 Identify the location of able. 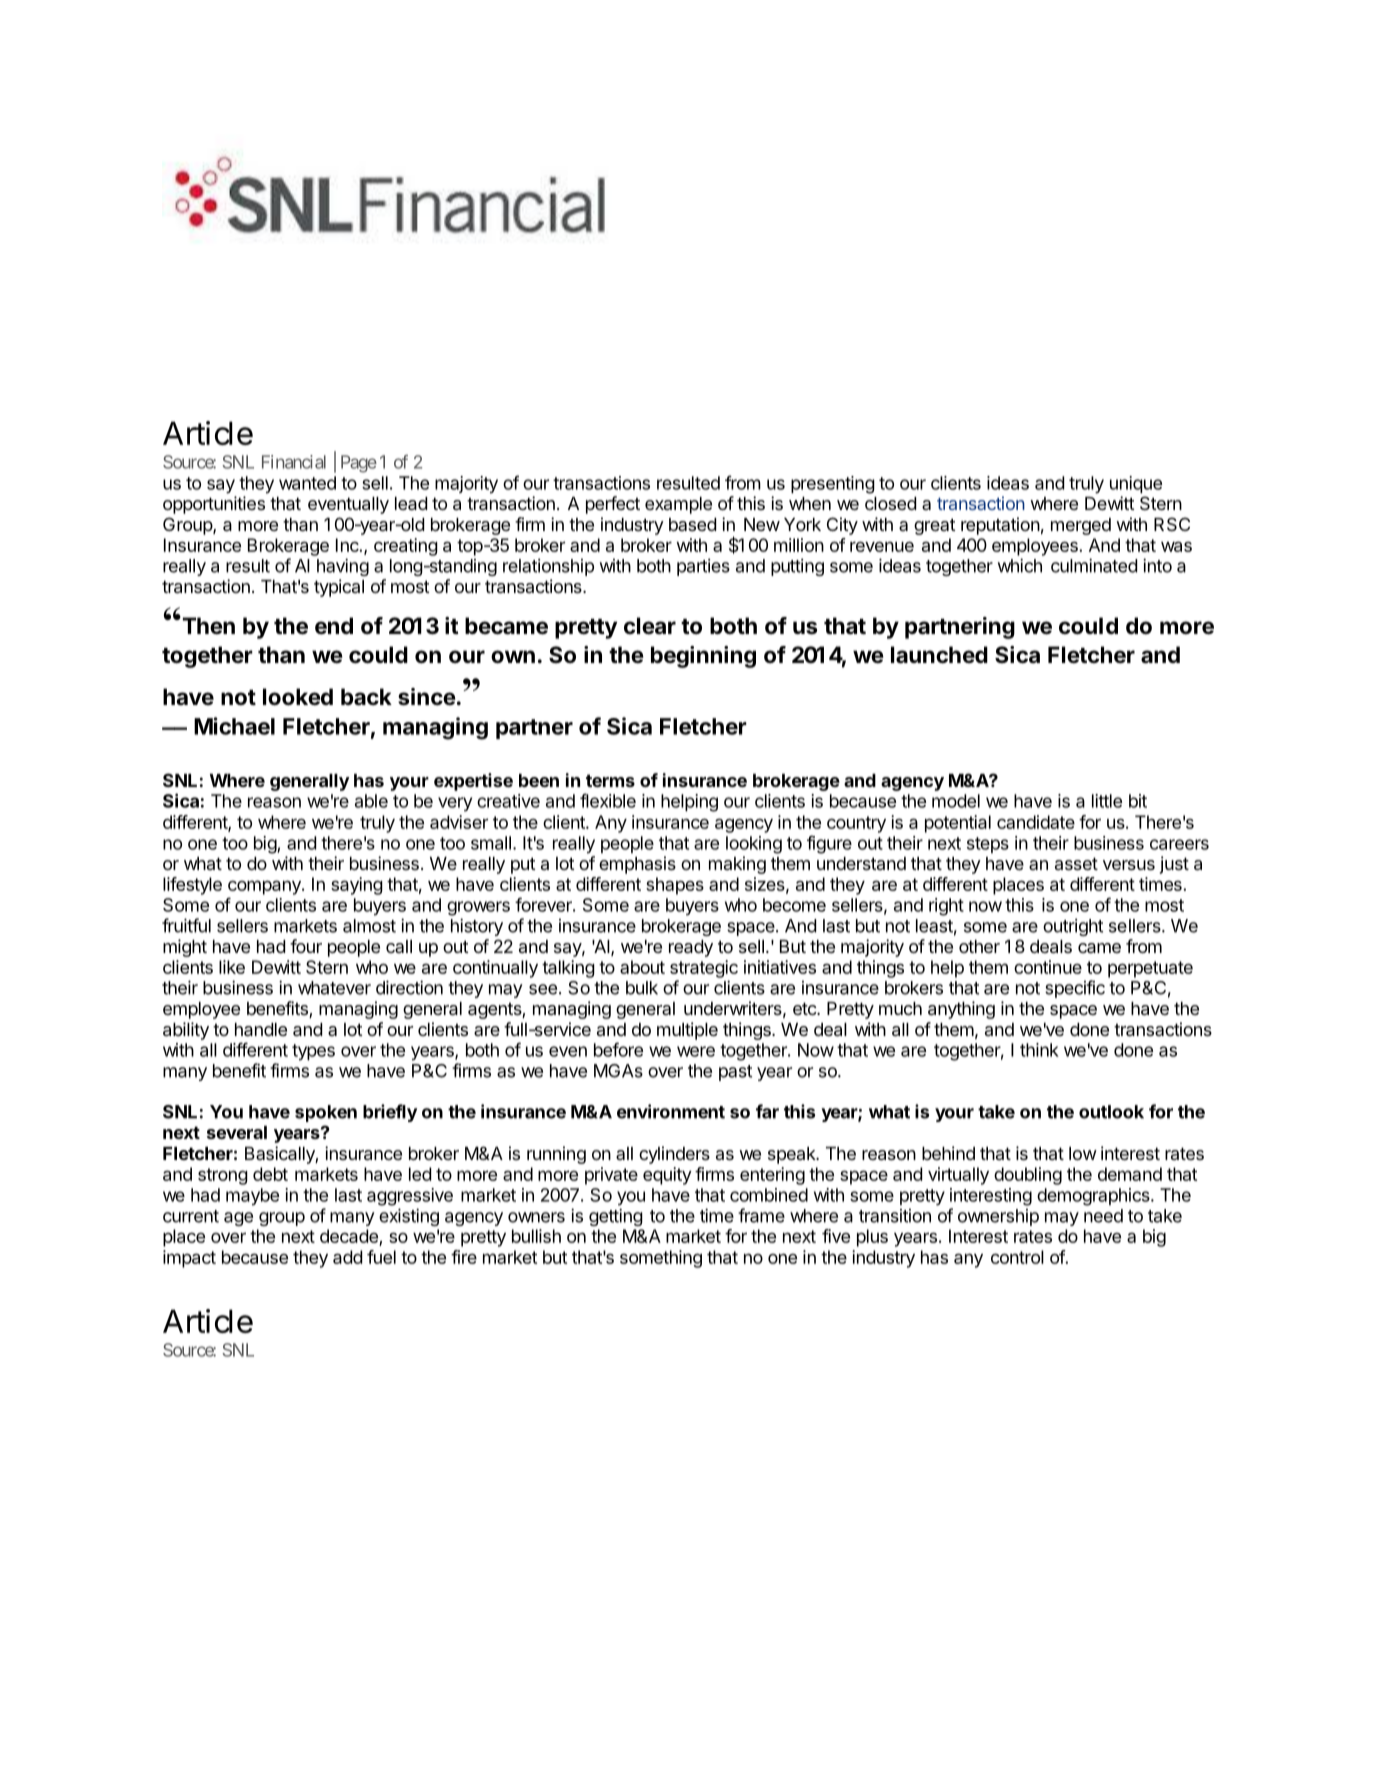
(371, 801).
